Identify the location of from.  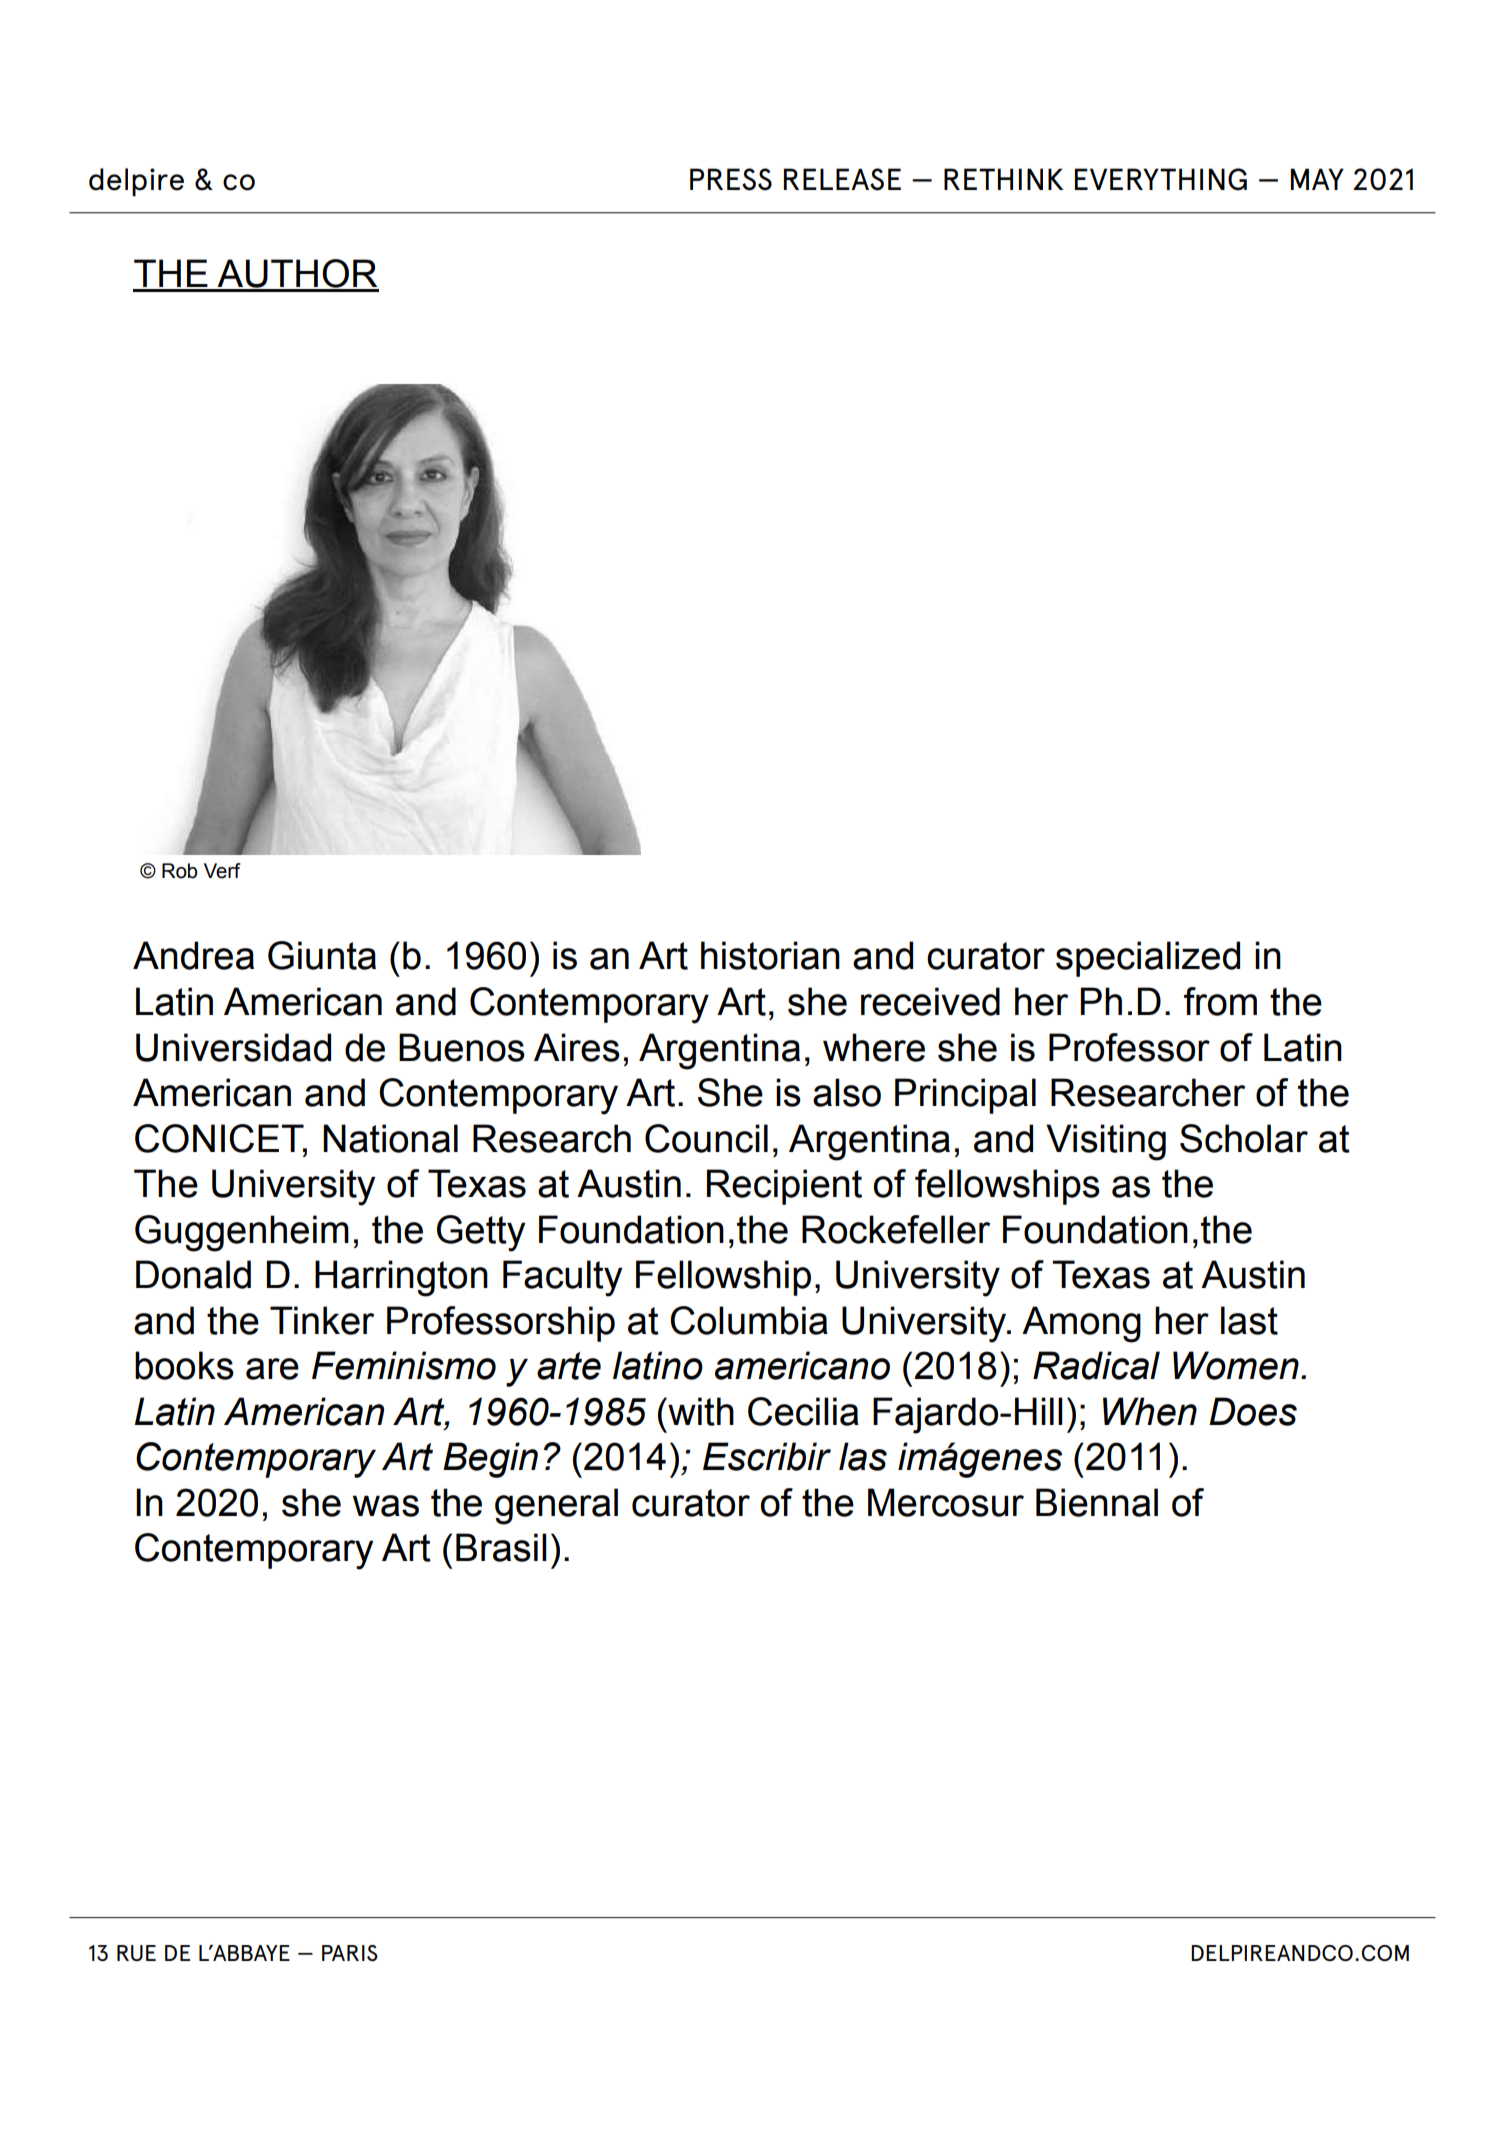
(1220, 1001).
